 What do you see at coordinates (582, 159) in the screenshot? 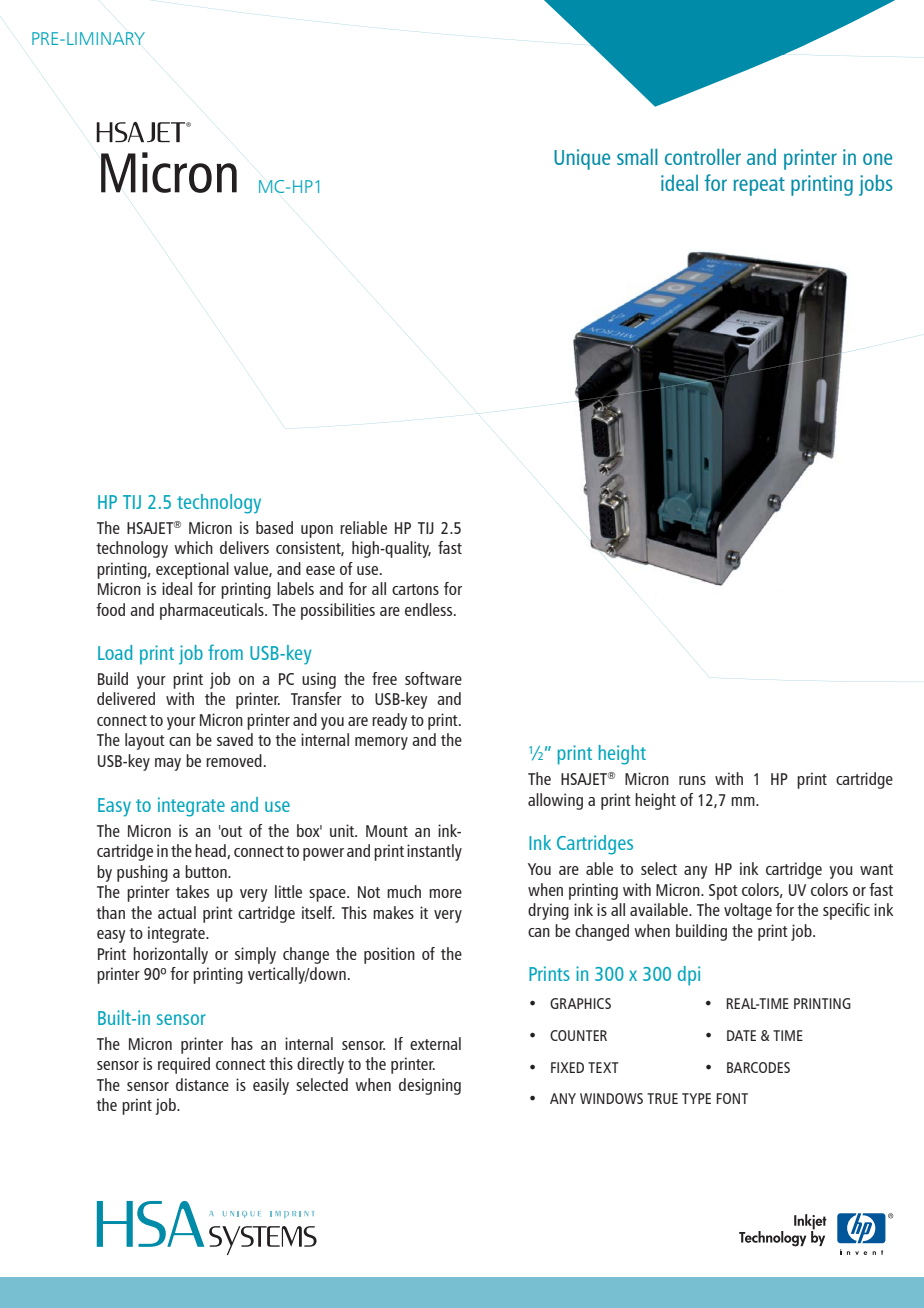
I see `Unique` at bounding box center [582, 159].
